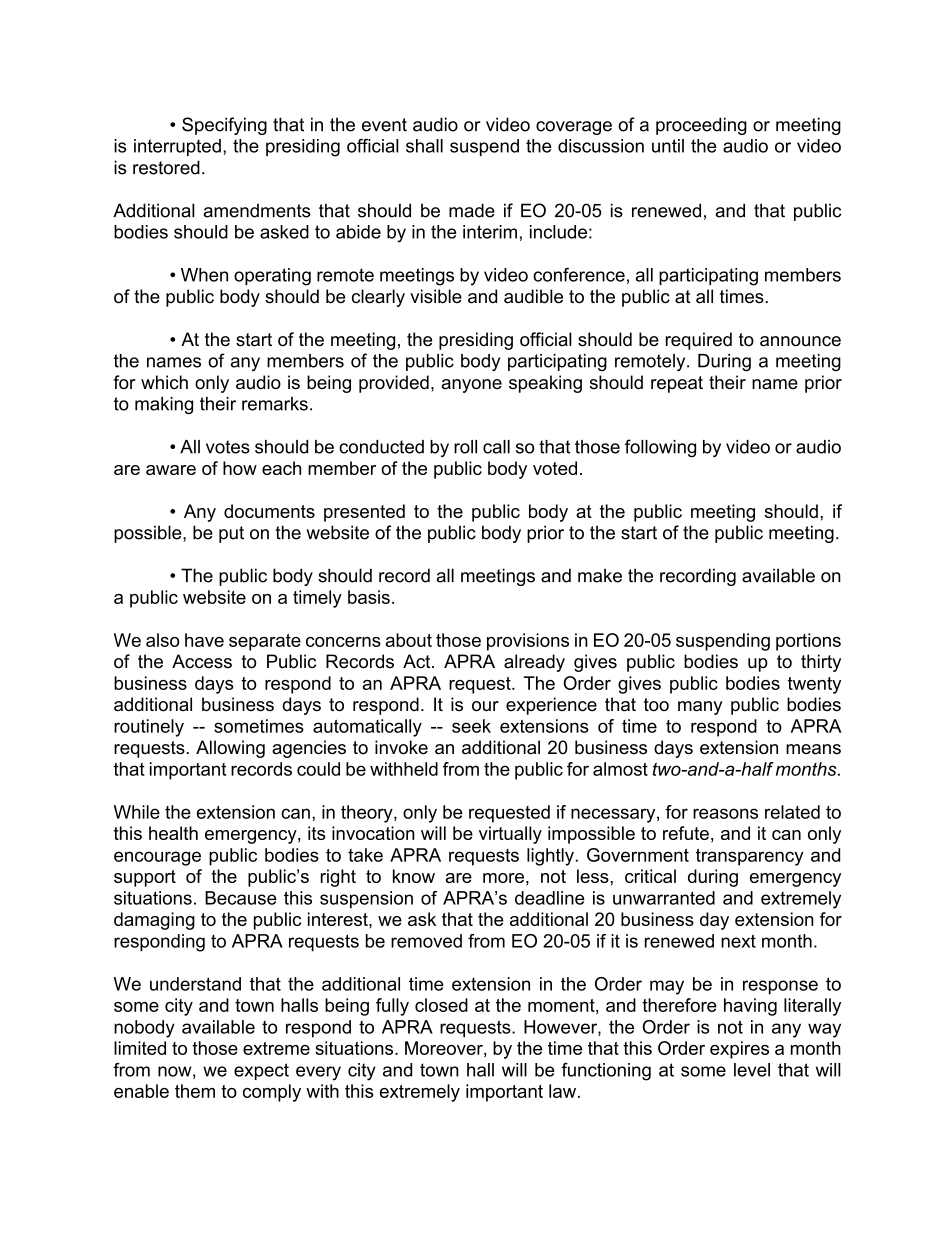 The image size is (952, 1233). What do you see at coordinates (224, 126) in the screenshot?
I see `Specifying` at bounding box center [224, 126].
